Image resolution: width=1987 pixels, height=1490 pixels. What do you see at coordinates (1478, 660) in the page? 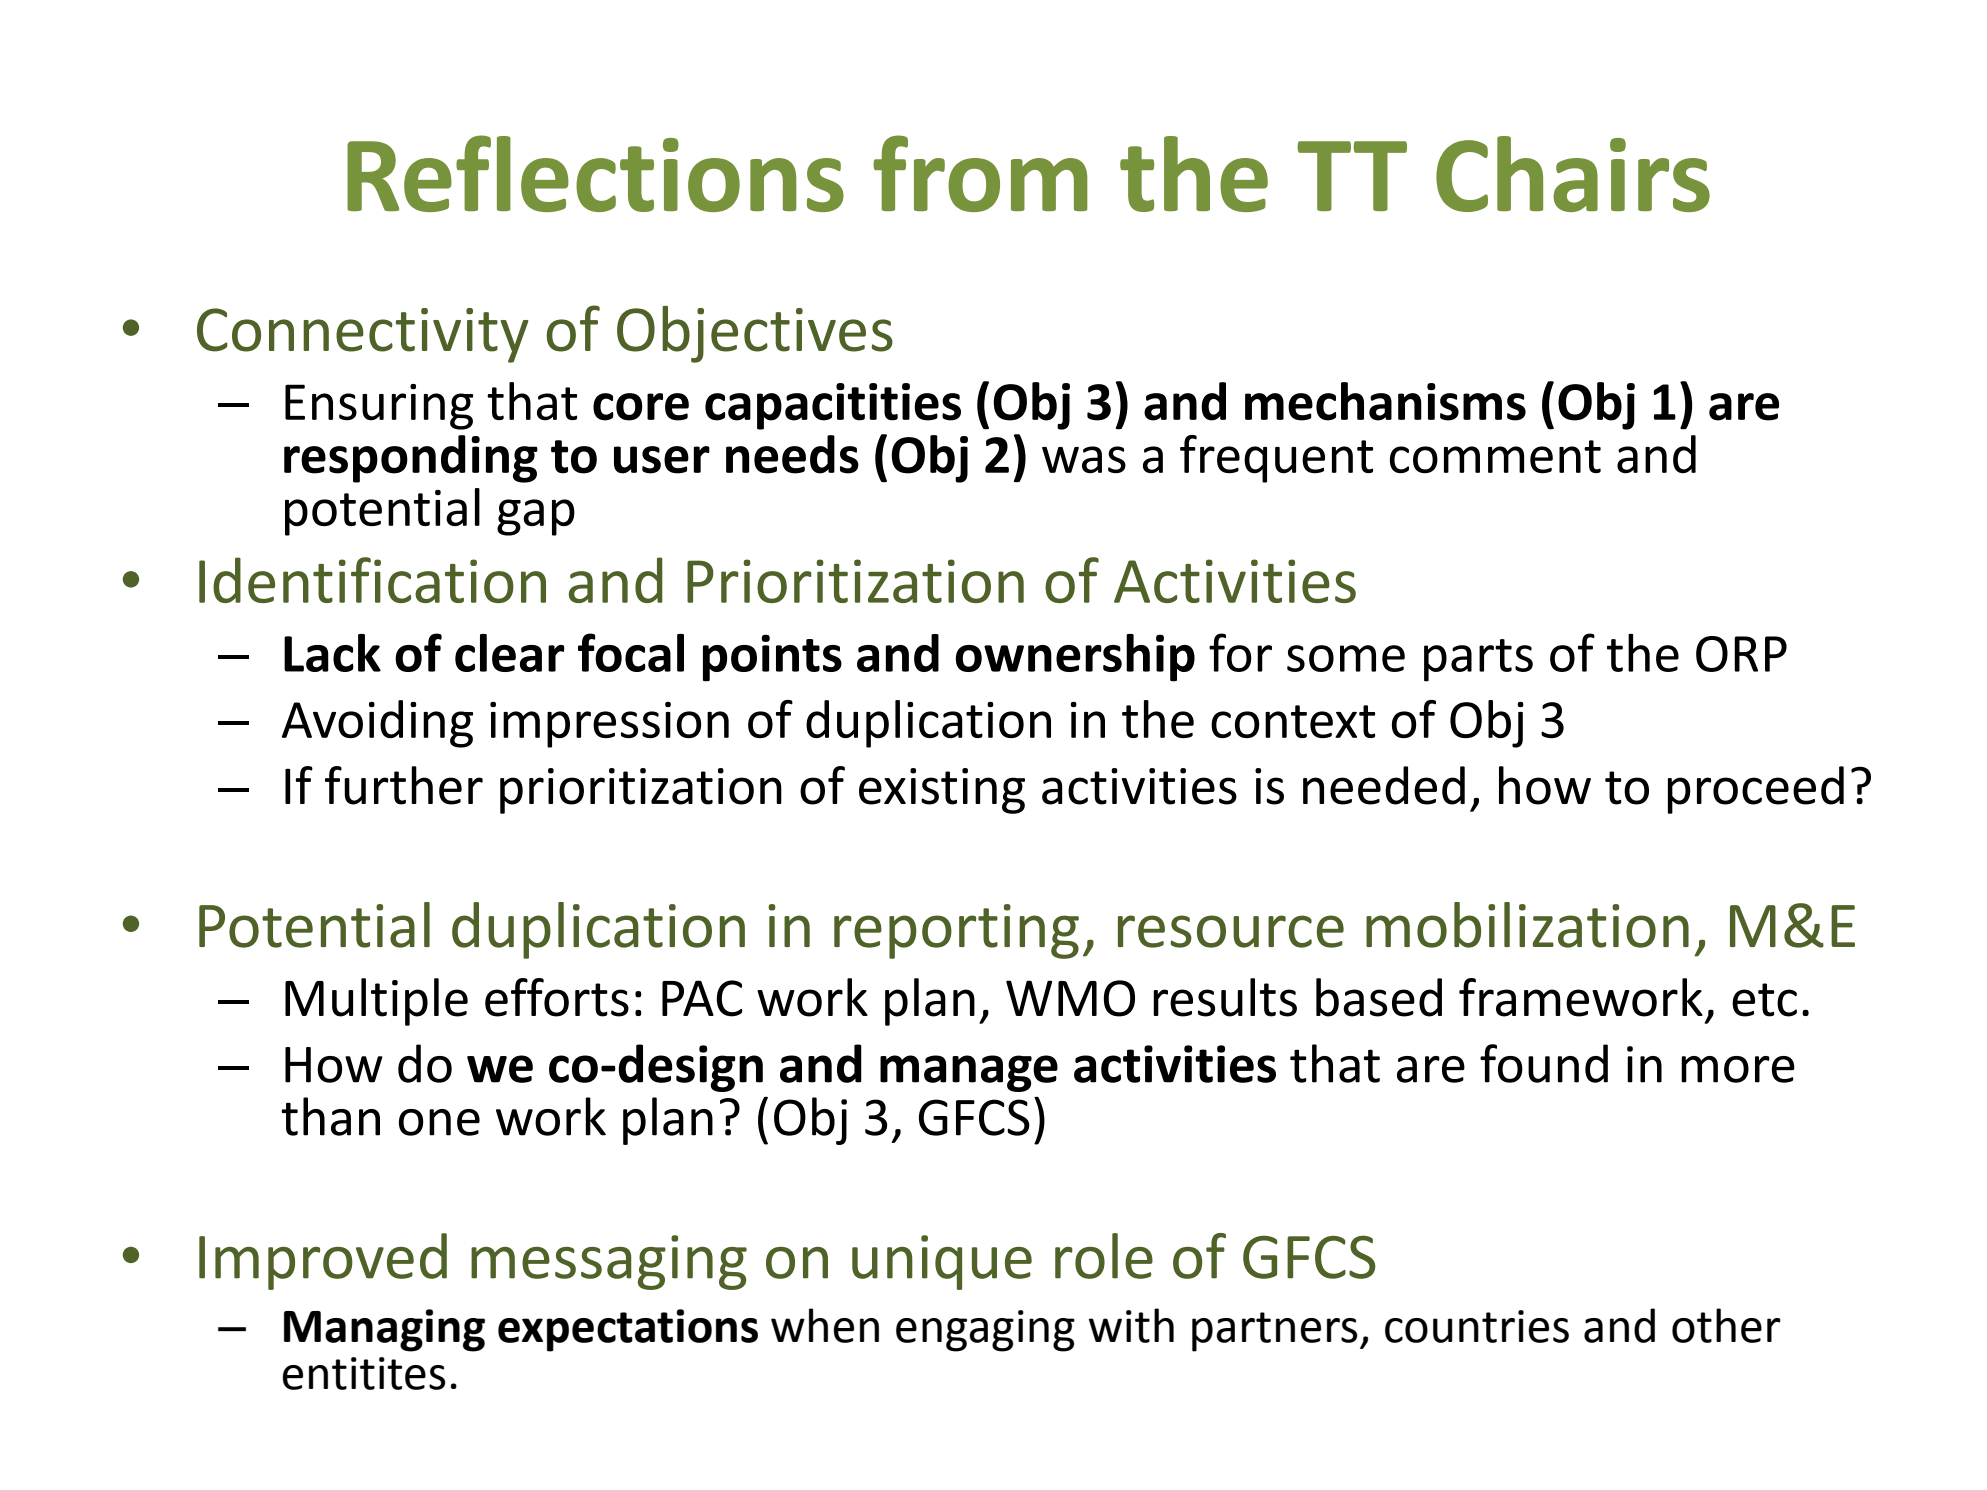
I see `parts` at bounding box center [1478, 660].
